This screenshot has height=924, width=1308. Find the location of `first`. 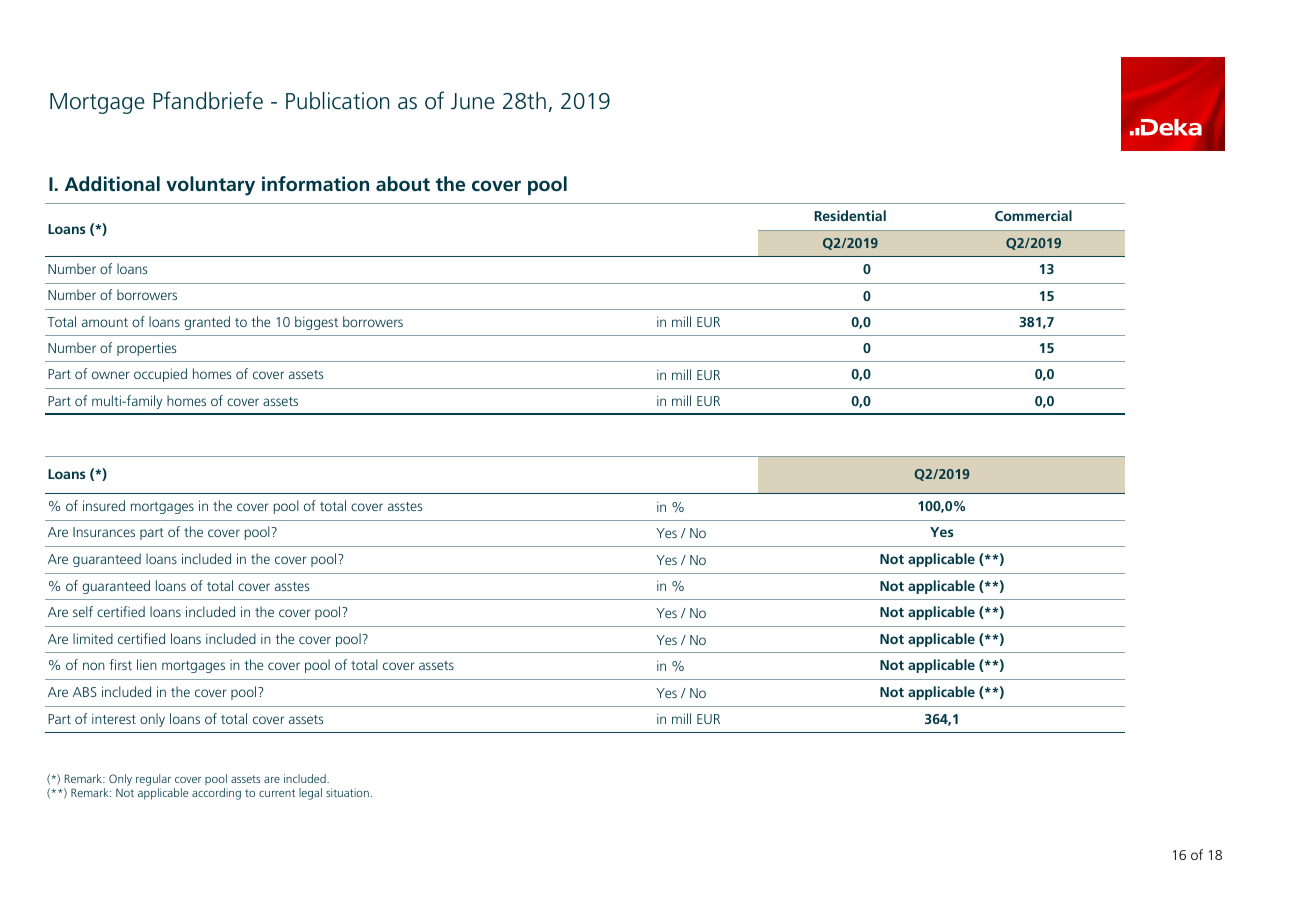

first is located at coordinates (120, 664).
